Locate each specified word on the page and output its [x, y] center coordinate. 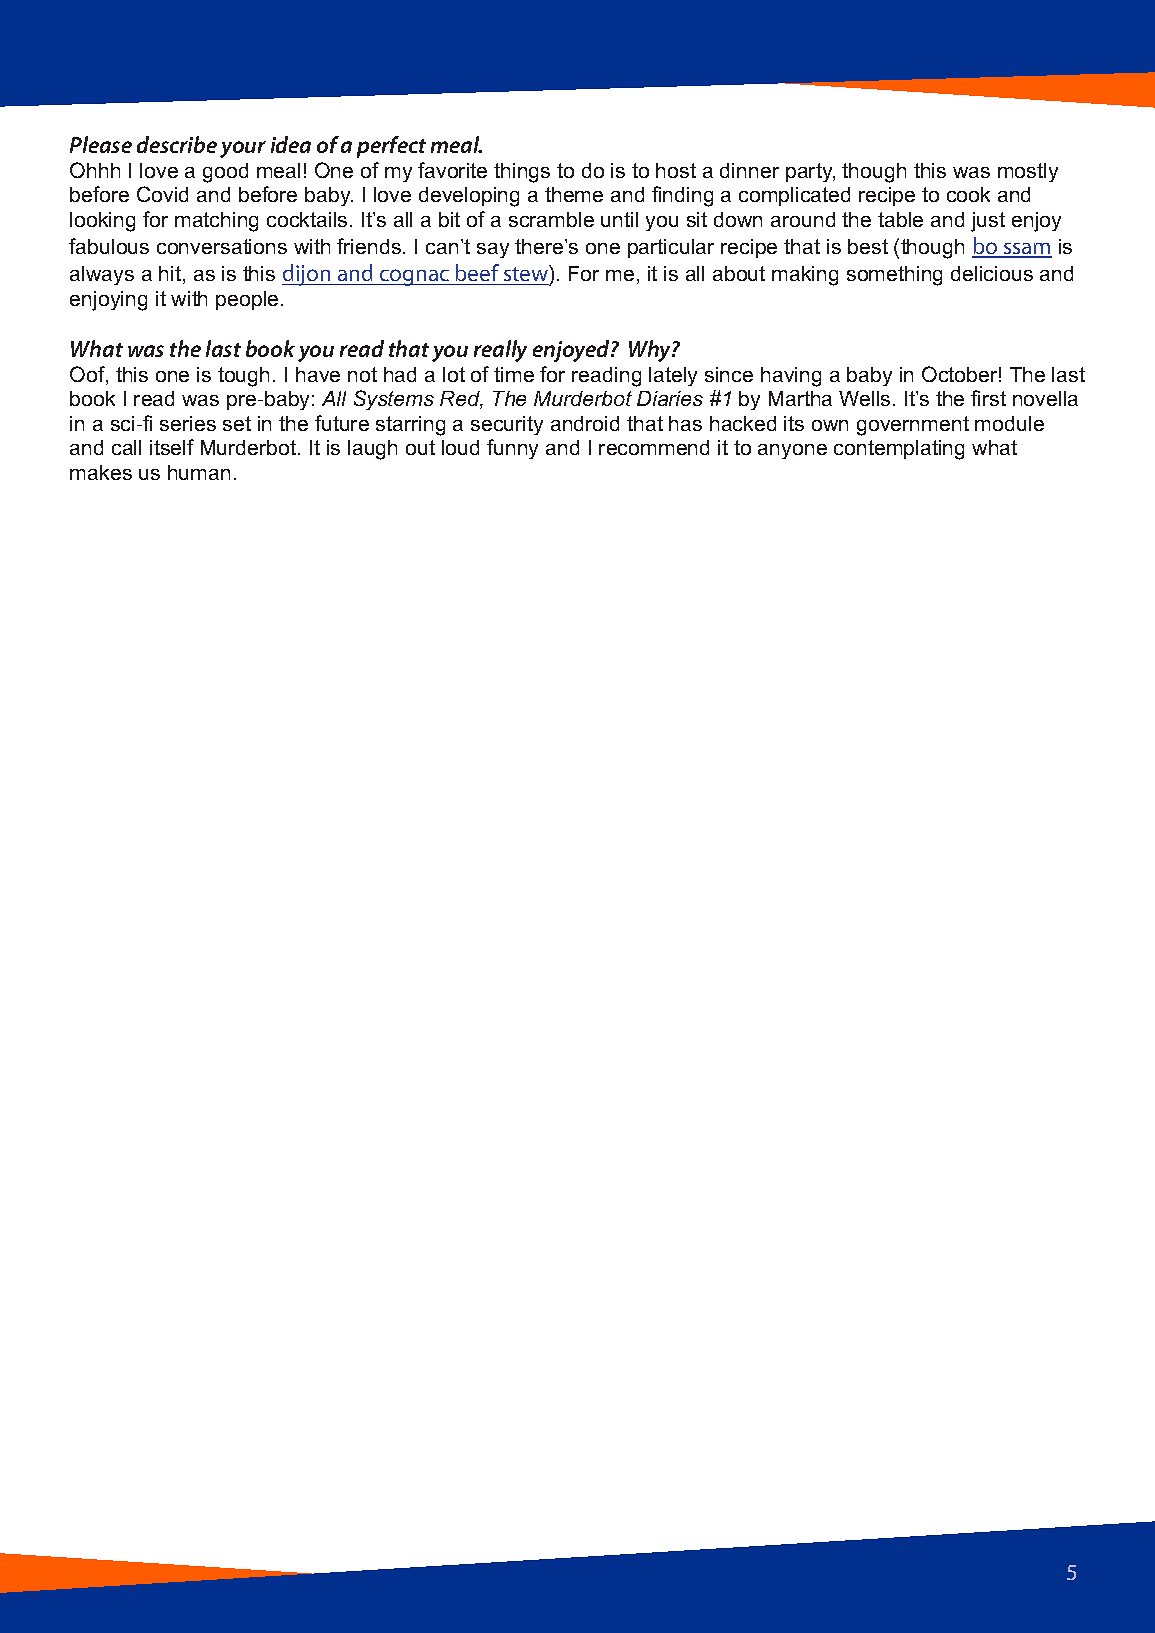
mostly [1028, 172]
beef [477, 274]
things [522, 173]
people [247, 300]
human [199, 472]
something [894, 276]
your [243, 149]
